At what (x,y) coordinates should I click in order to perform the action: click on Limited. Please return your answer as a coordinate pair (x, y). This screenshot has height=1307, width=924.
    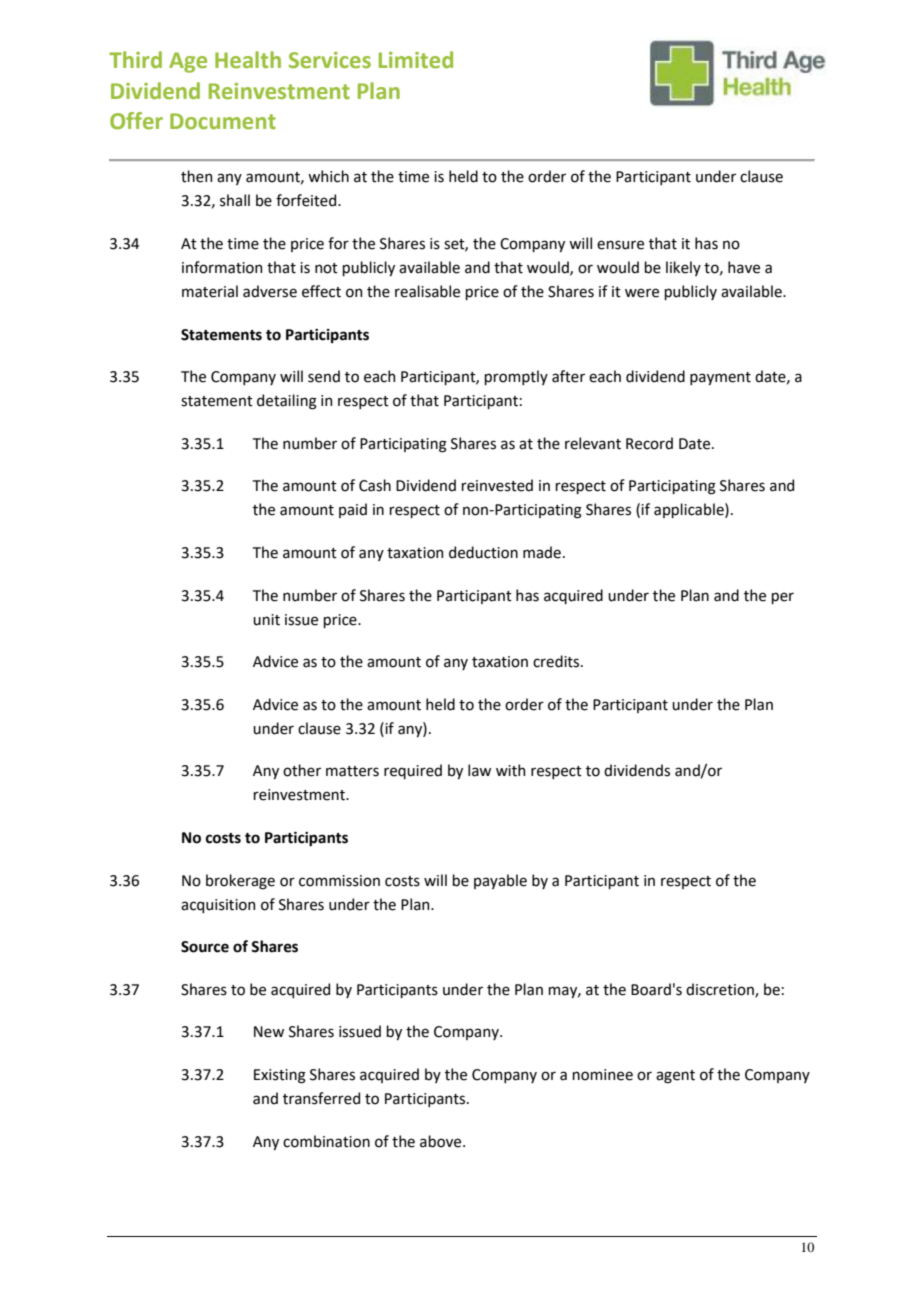
    Looking at the image, I should click on (416, 60).
